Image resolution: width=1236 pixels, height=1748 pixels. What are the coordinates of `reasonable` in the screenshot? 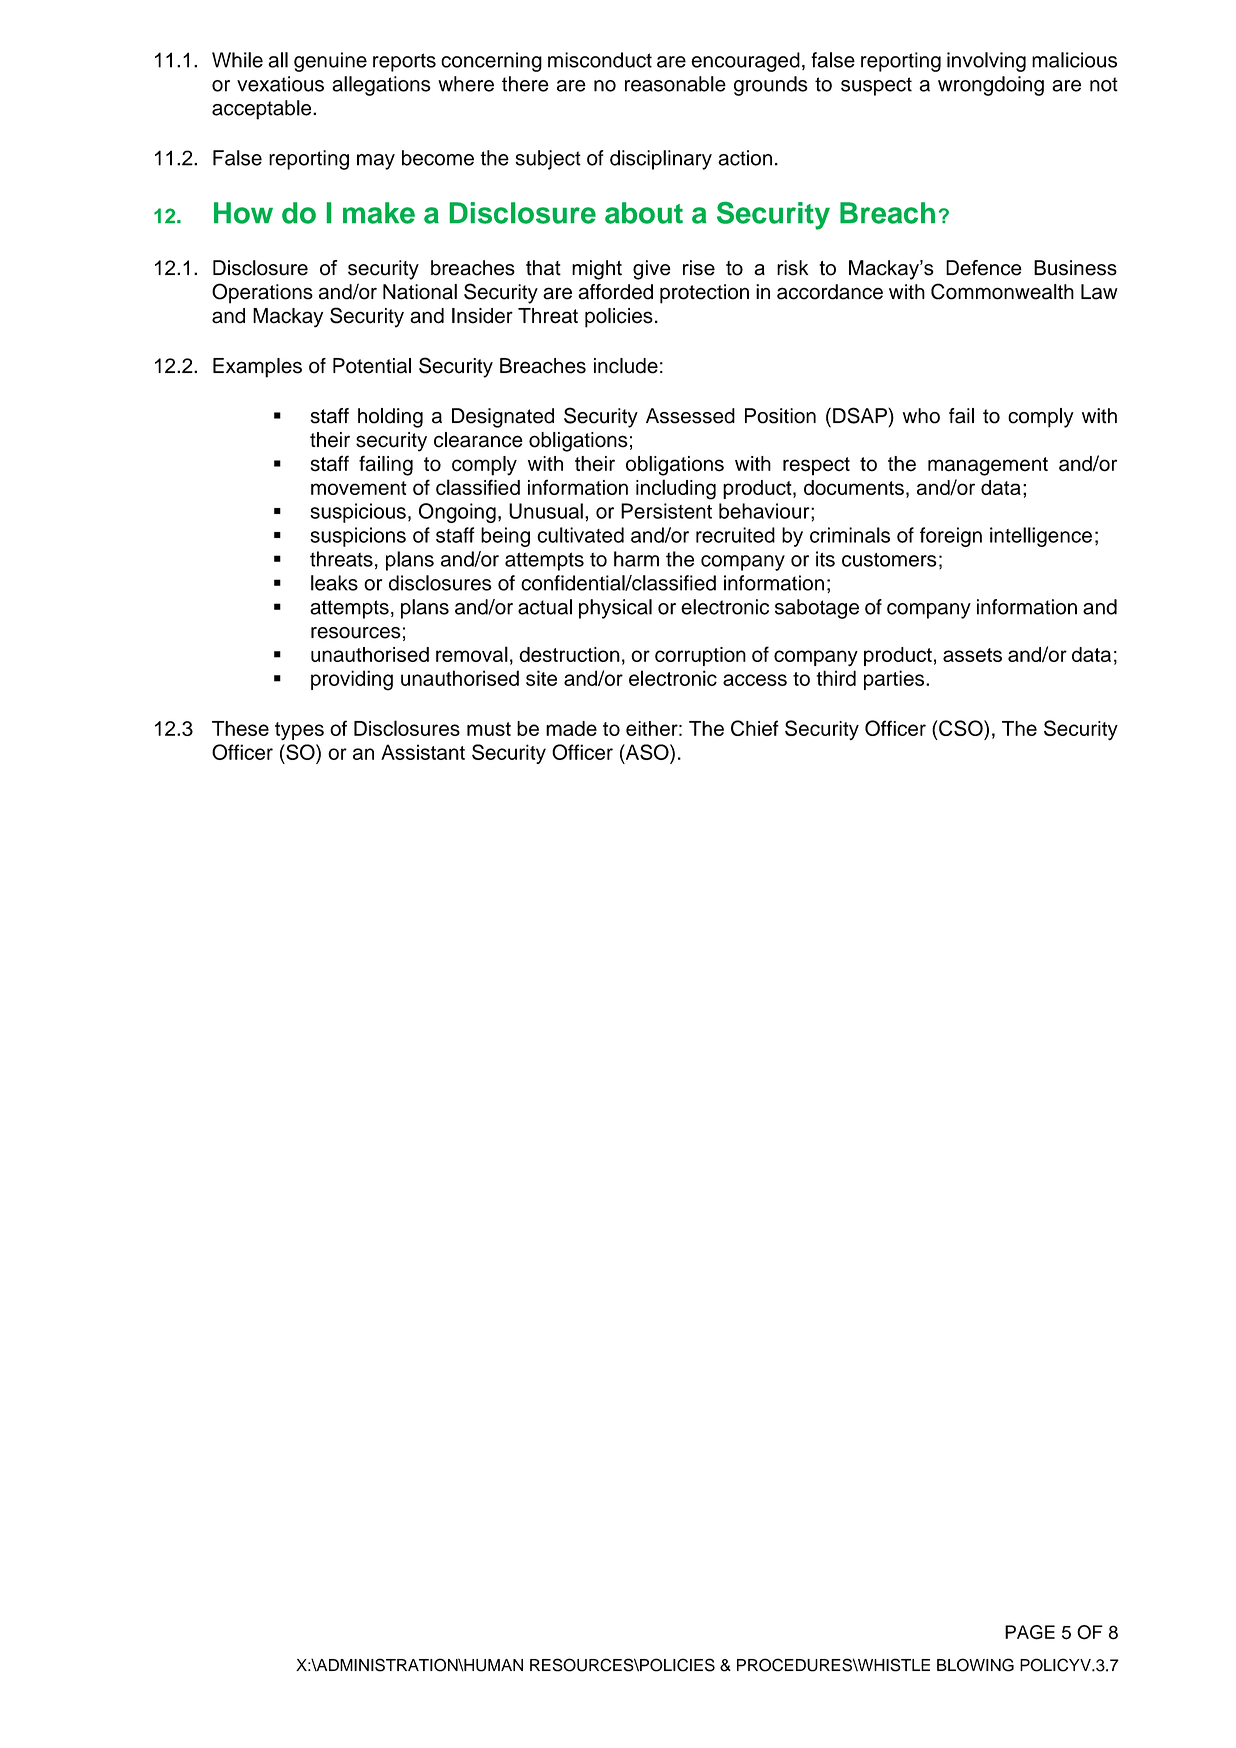 It's located at (675, 84).
